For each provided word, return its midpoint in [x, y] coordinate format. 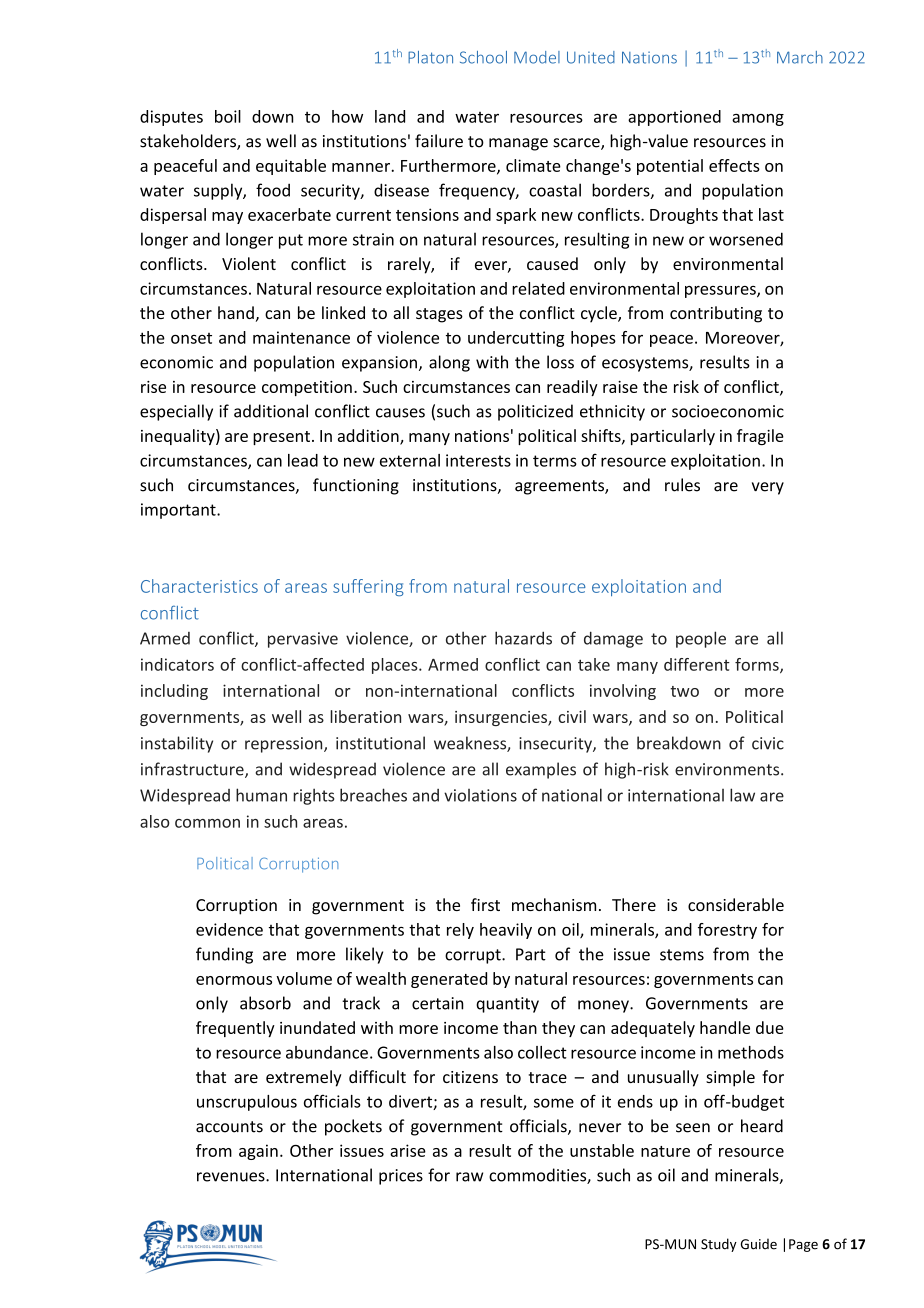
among [758, 120]
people [701, 639]
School [483, 57]
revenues [232, 1177]
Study [719, 1245]
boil [228, 116]
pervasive [303, 640]
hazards [523, 638]
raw [469, 1177]
